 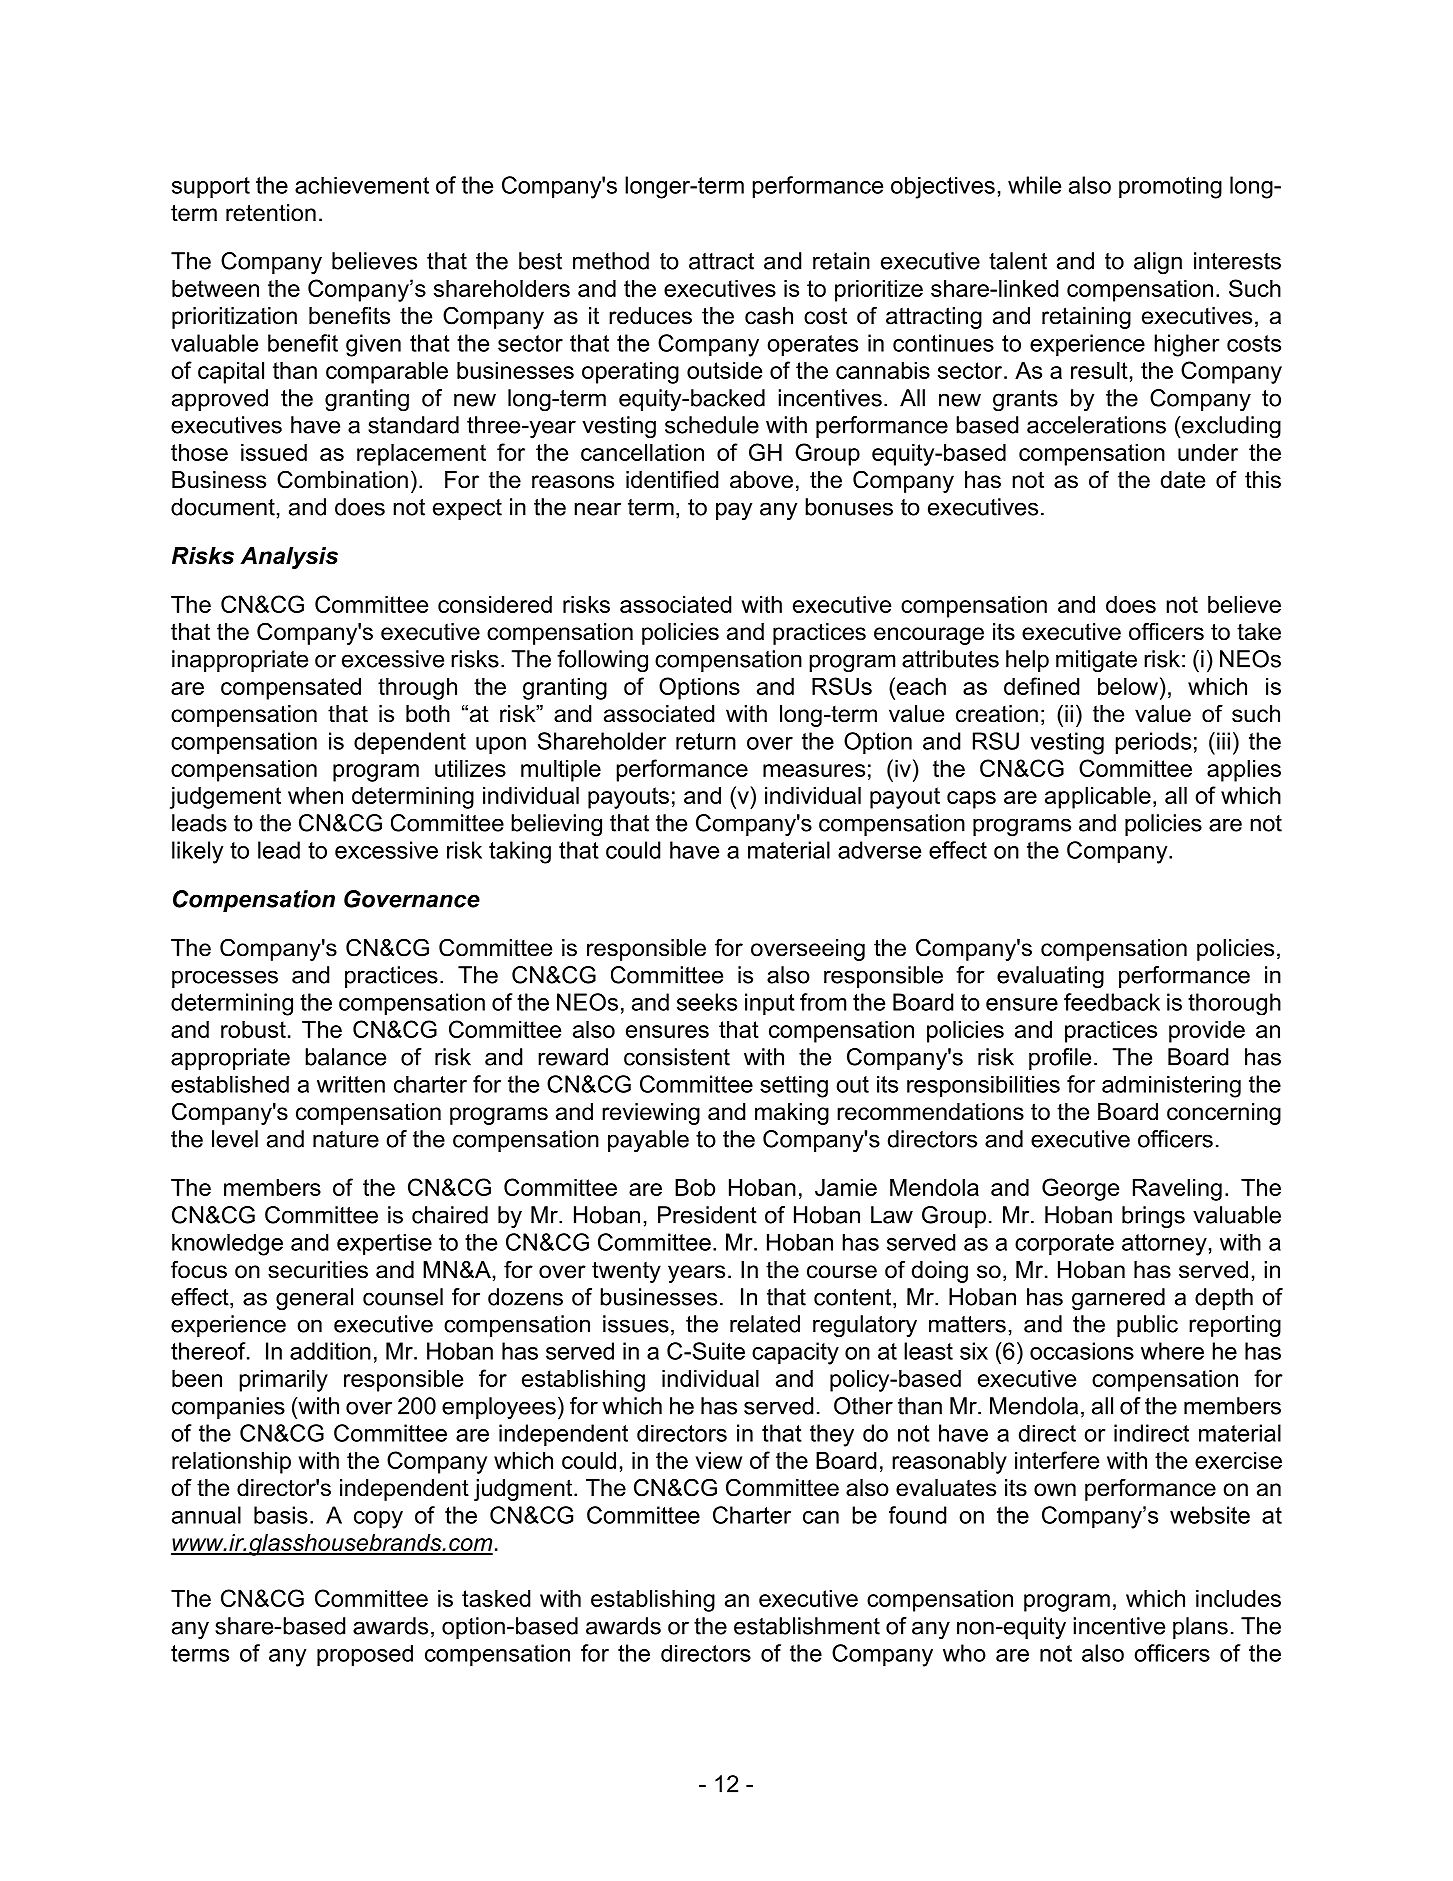 What do you see at coordinates (1200, 1628) in the page?
I see `plans` at bounding box center [1200, 1628].
